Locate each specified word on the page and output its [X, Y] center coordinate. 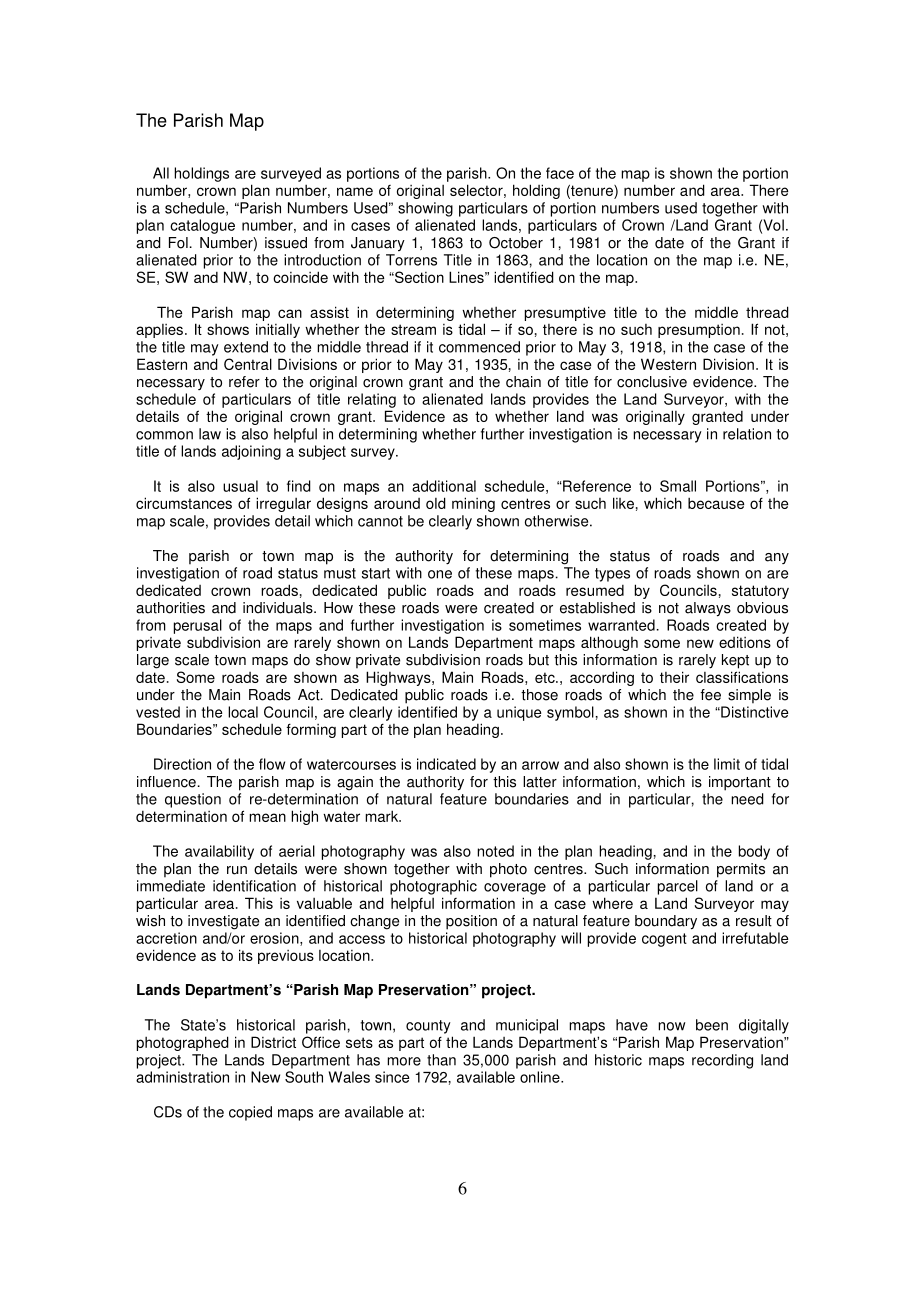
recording [722, 1061]
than [441, 1060]
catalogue [202, 226]
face [560, 173]
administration [182, 1077]
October [516, 243]
